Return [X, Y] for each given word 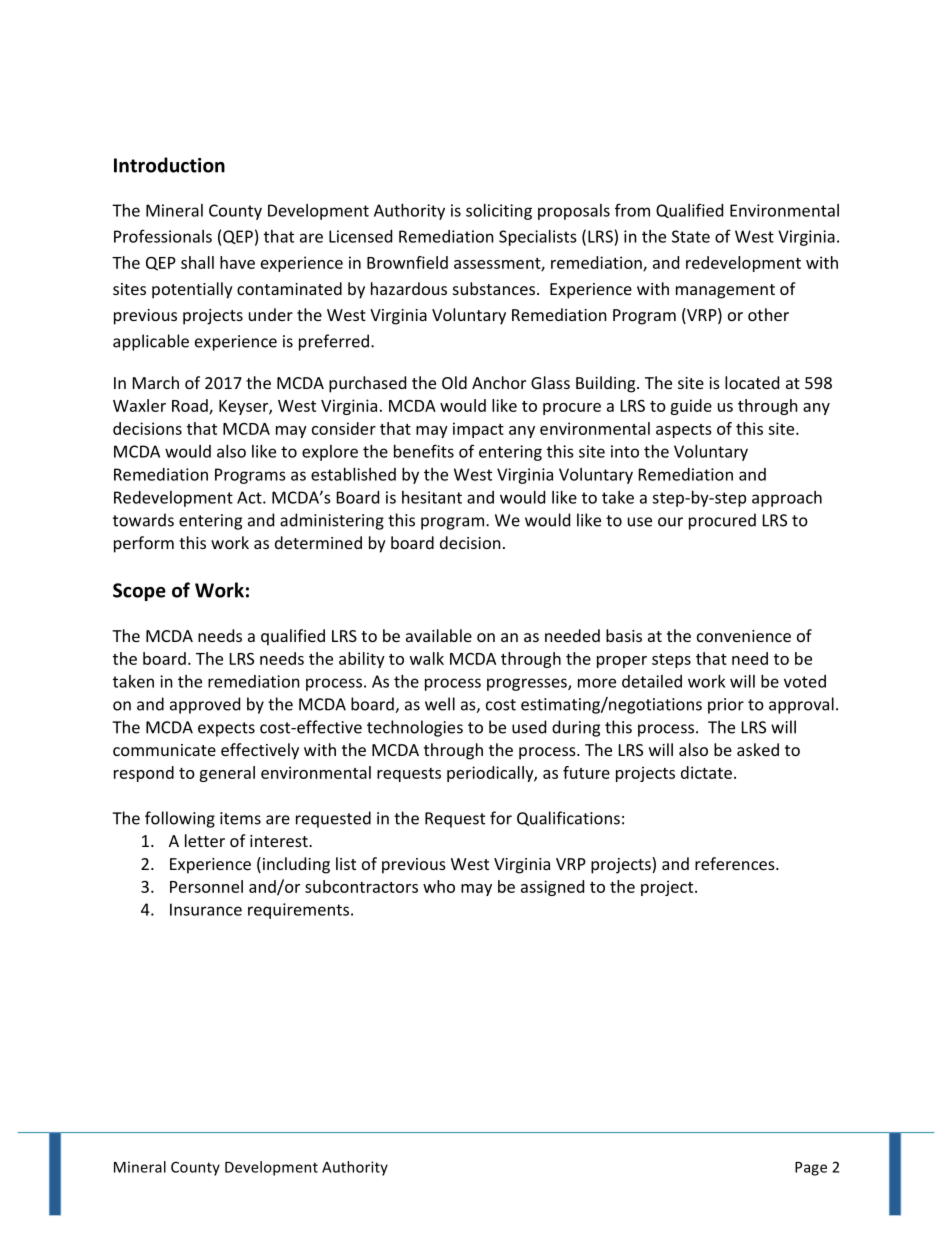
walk [427, 658]
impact [478, 430]
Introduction [169, 165]
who [439, 886]
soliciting [499, 212]
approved [205, 705]
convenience [744, 636]
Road [191, 406]
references [736, 863]
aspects [684, 431]
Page [811, 1169]
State [691, 236]
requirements [300, 911]
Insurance [206, 909]
